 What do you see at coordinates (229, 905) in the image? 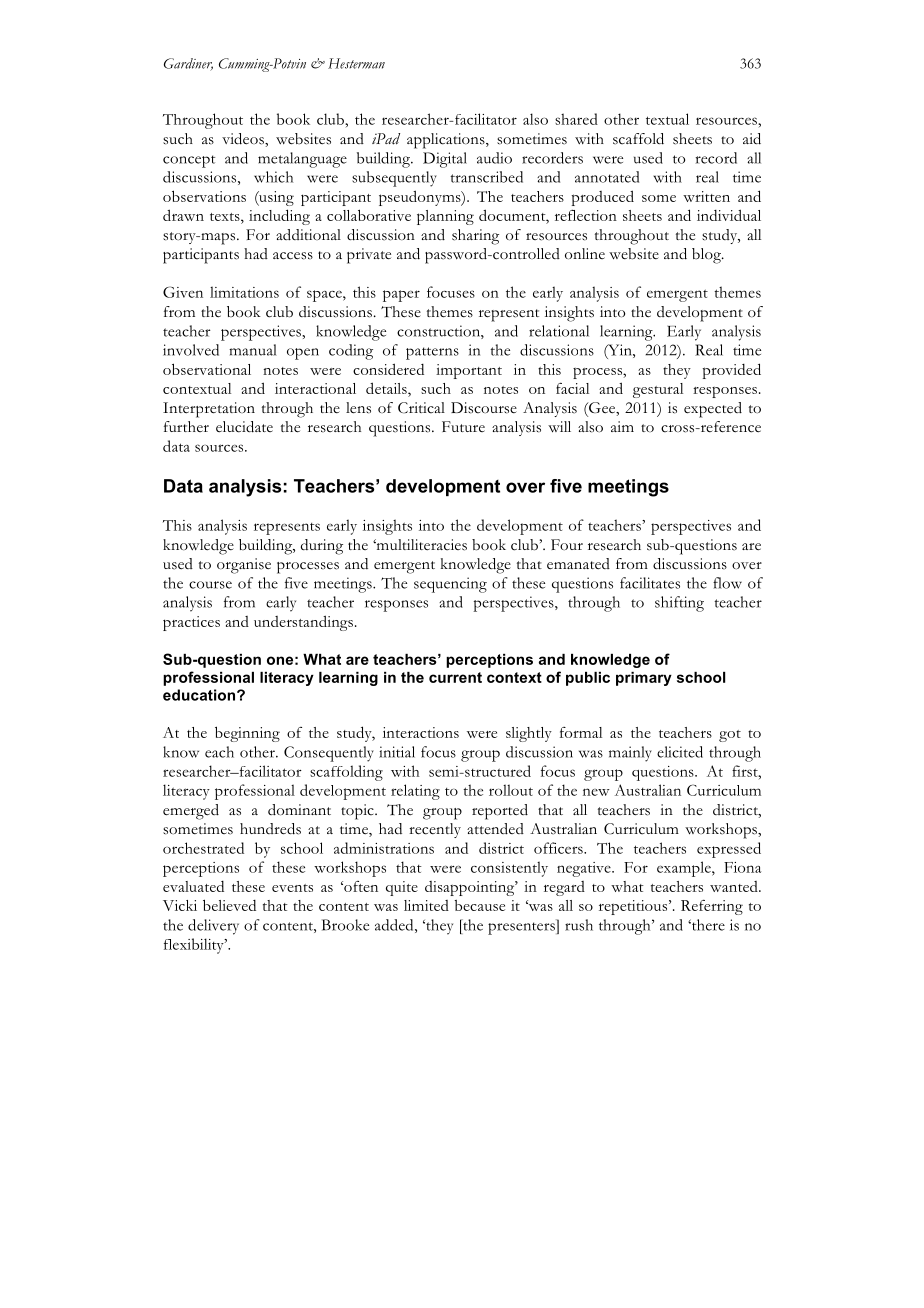
I see `believed` at bounding box center [229, 905].
